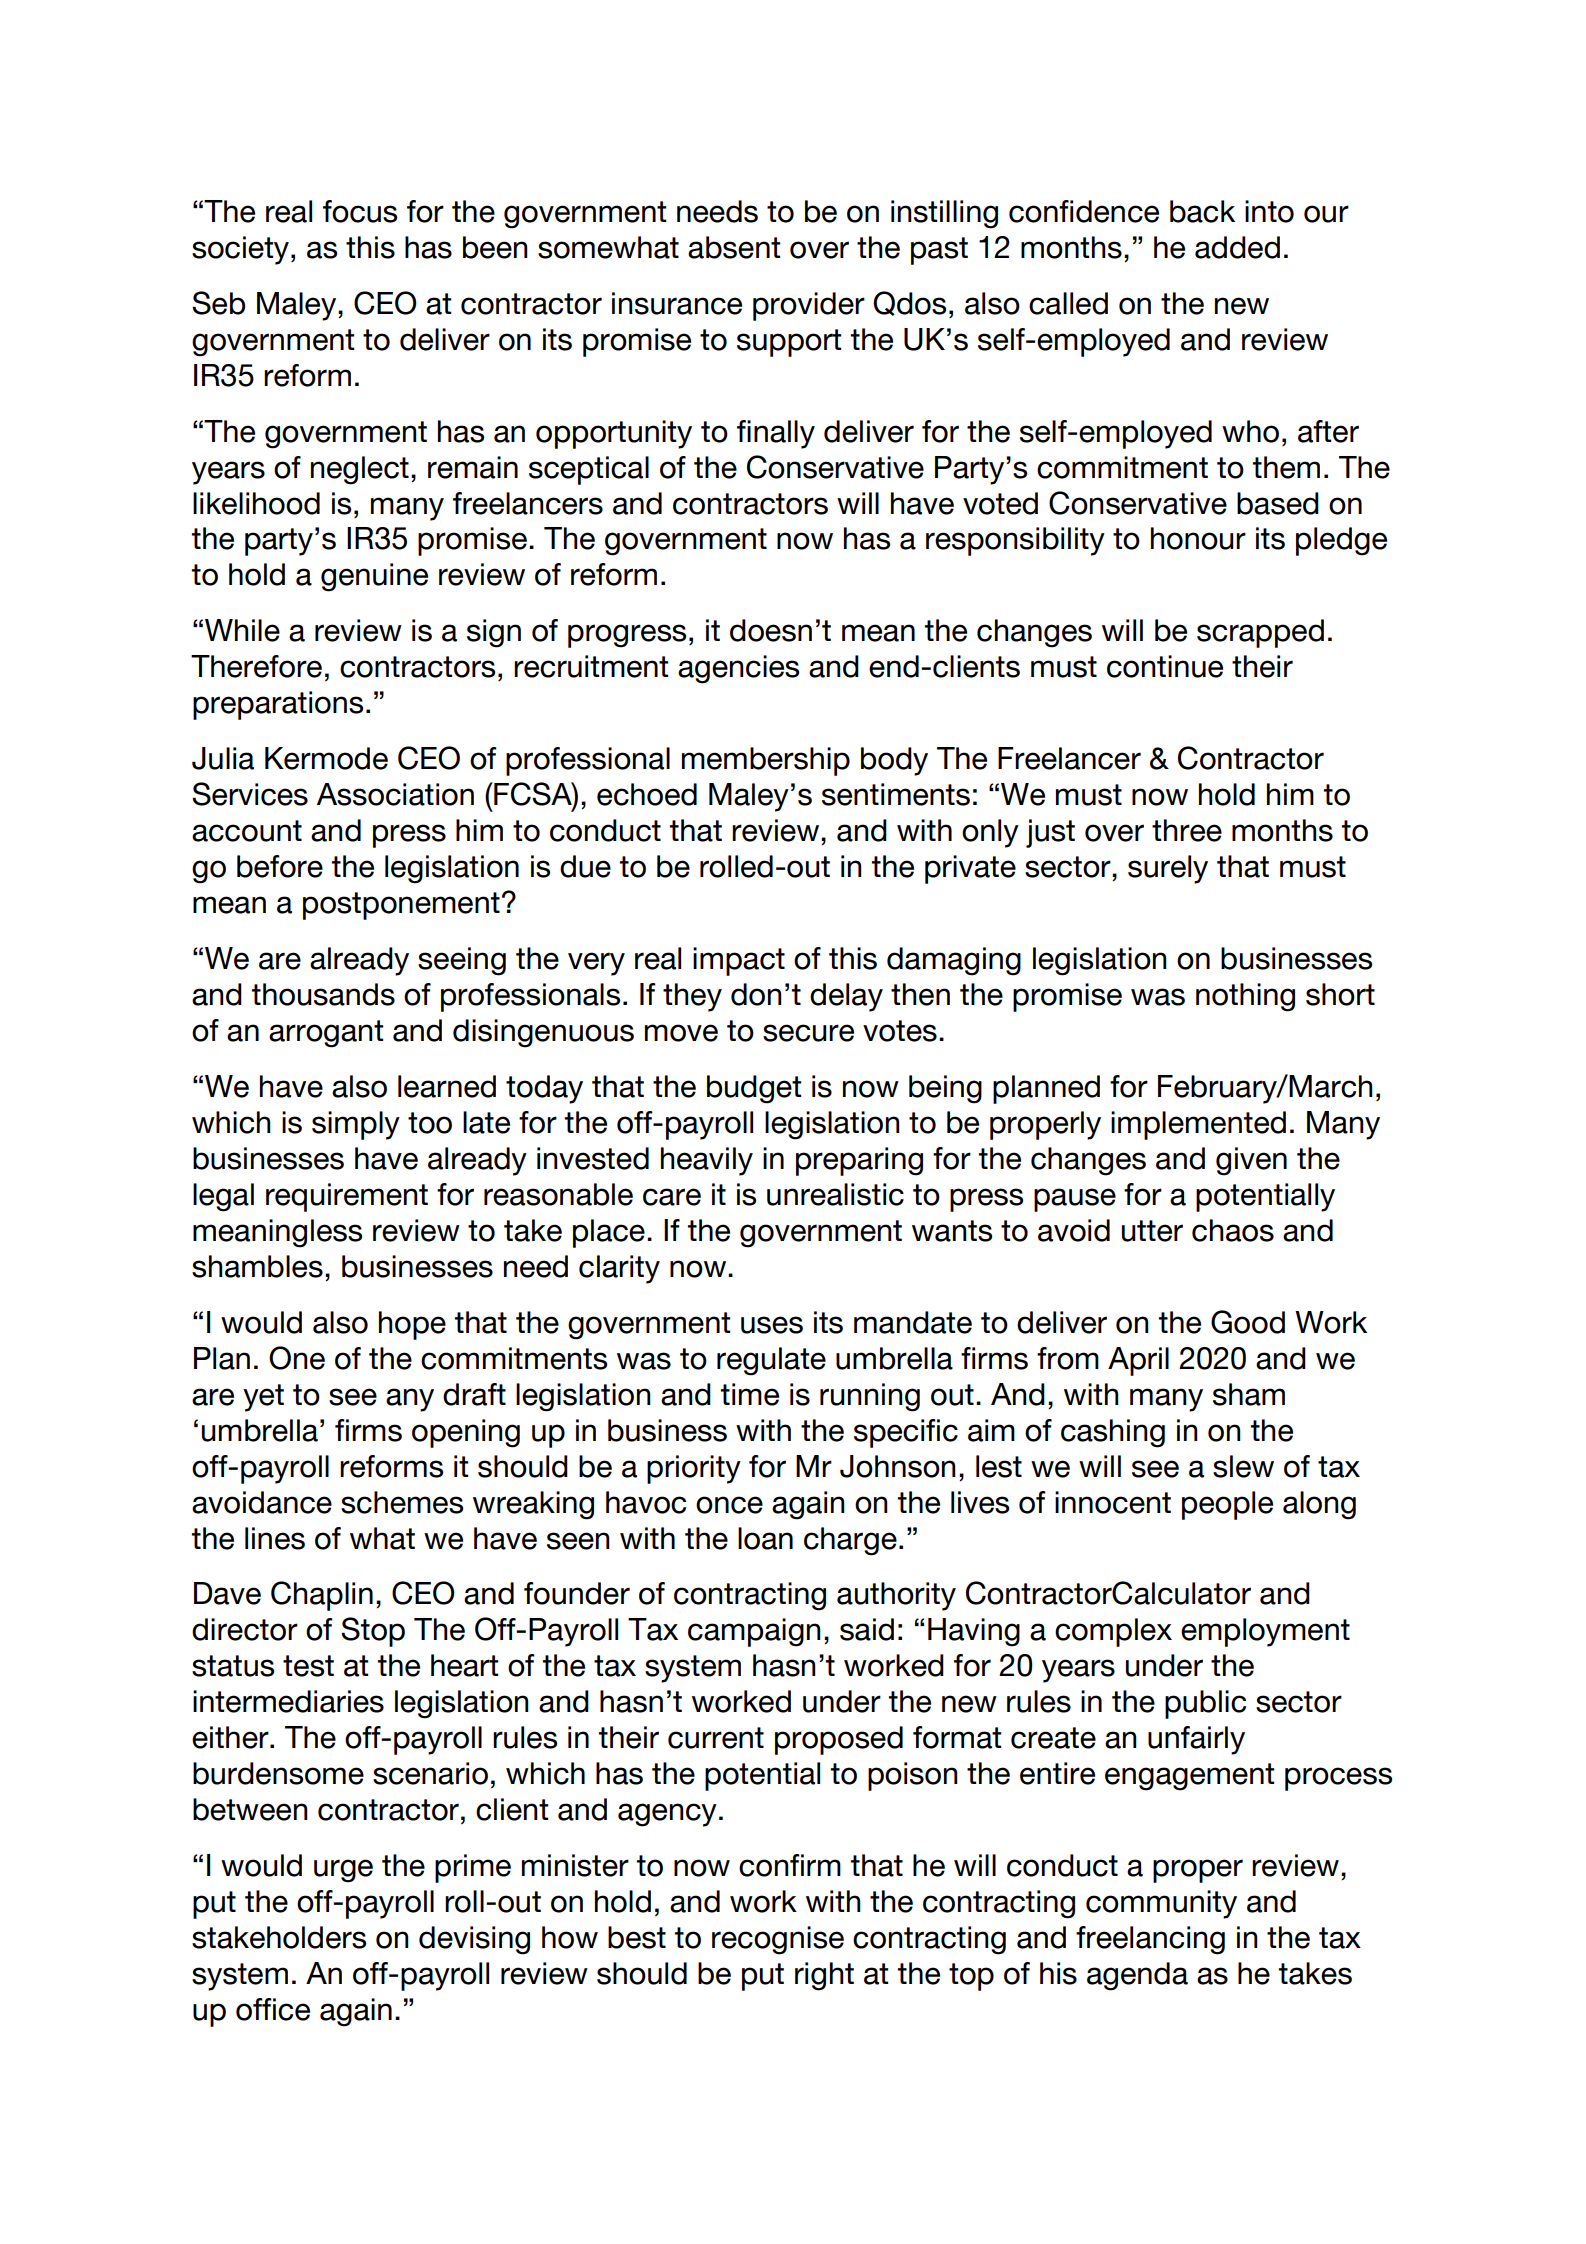  Describe the element at coordinates (360, 211) in the screenshot. I see `focus` at that location.
